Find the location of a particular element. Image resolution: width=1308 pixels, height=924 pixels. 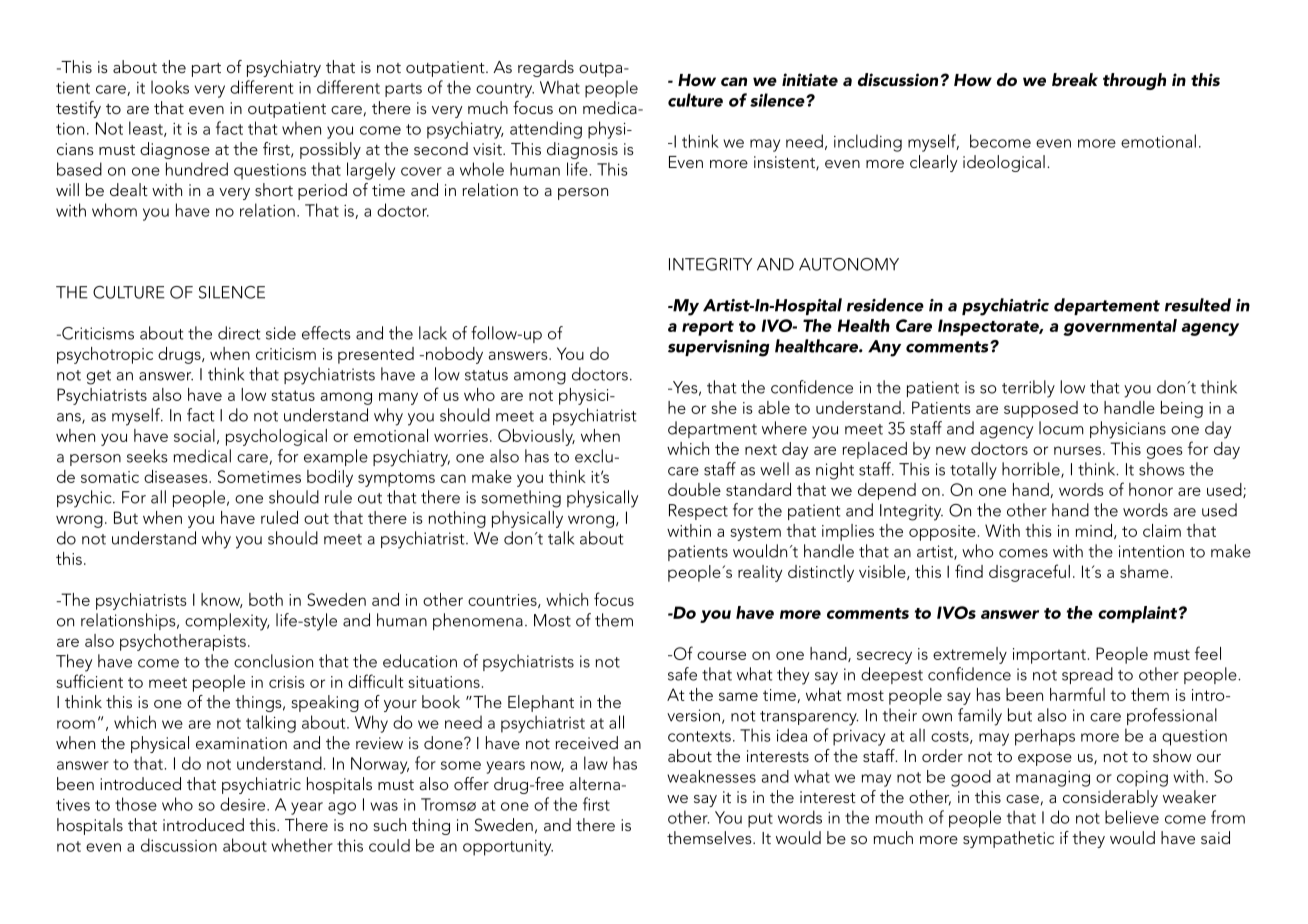

break is located at coordinates (1075, 79).
